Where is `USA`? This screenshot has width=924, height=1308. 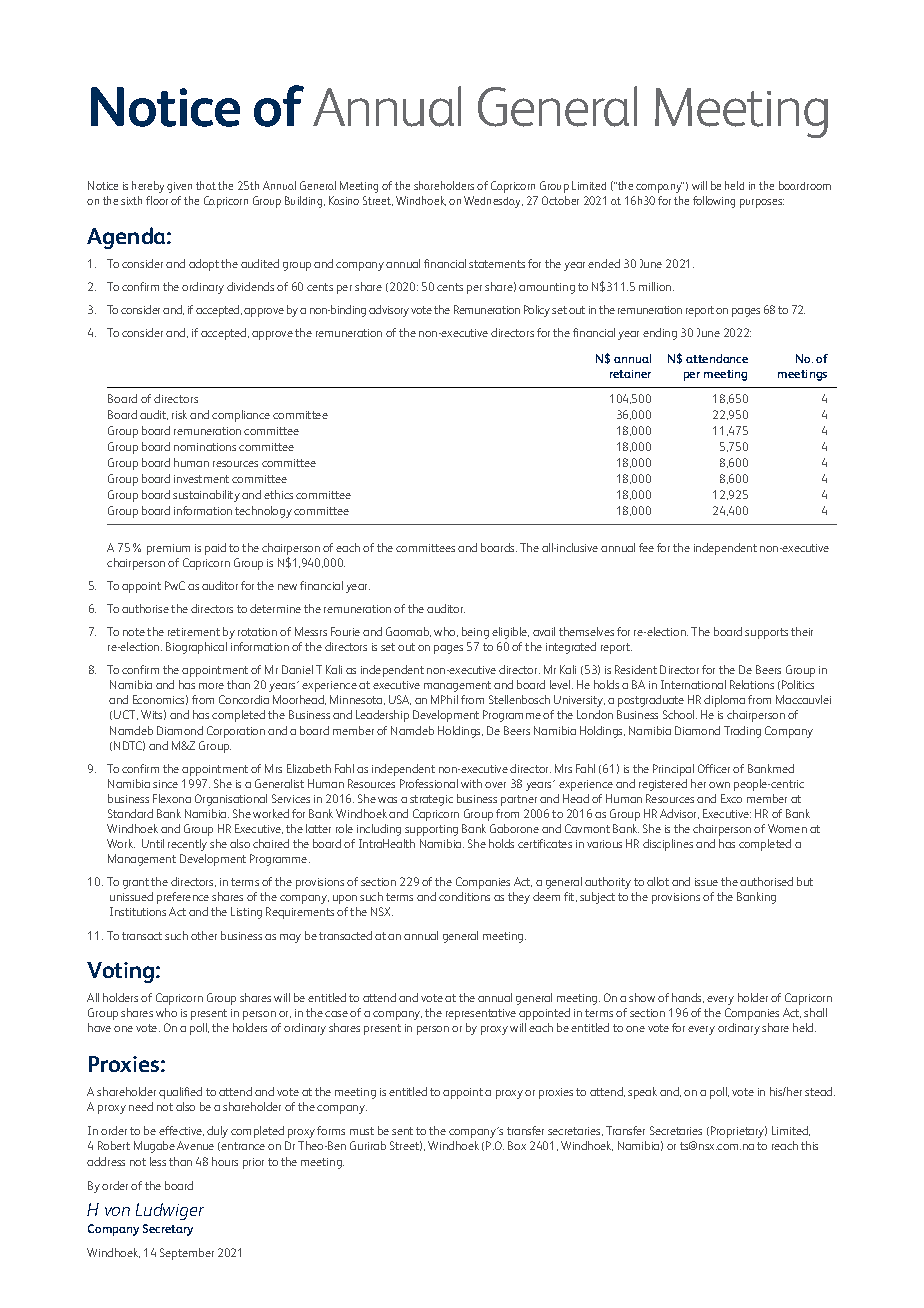 USA is located at coordinates (400, 700).
